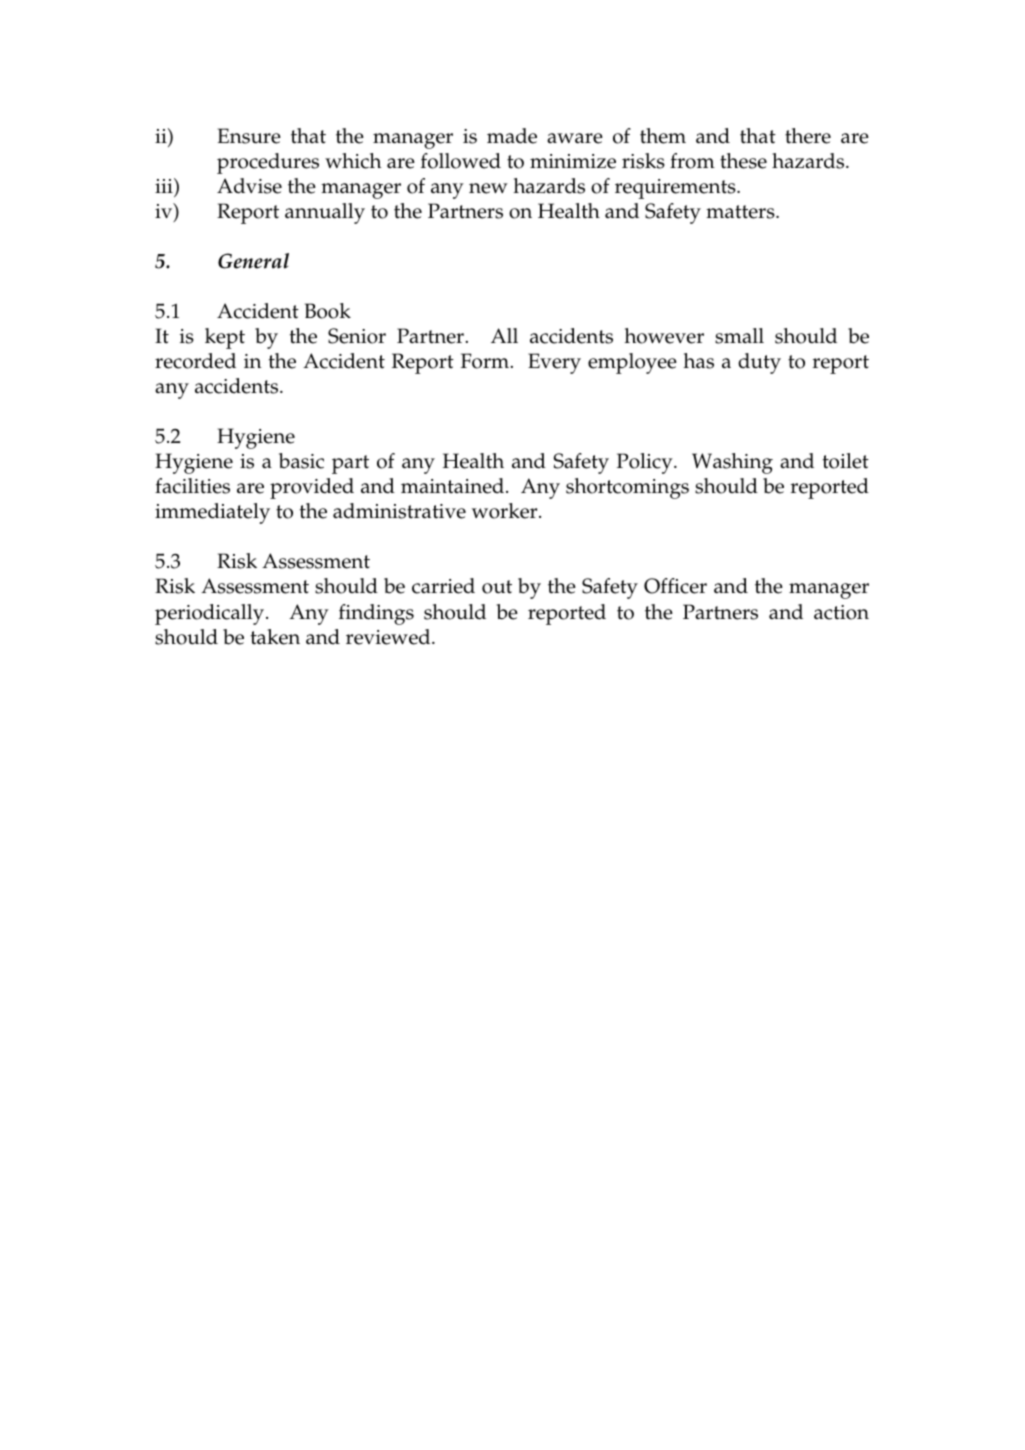  I want to click on matters, so click(741, 212).
